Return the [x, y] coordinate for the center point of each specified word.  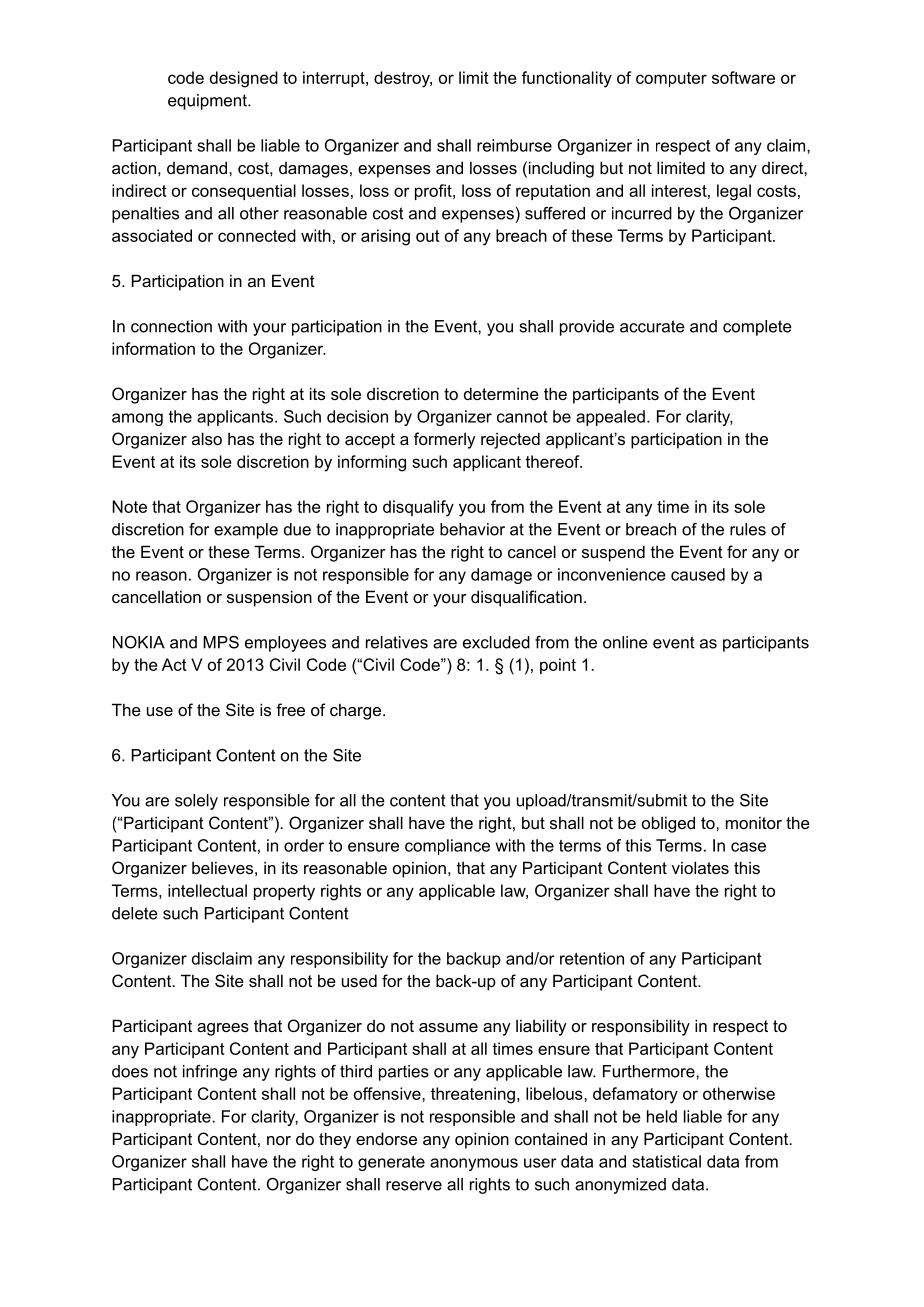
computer [671, 79]
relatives [397, 642]
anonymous [474, 1164]
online [625, 642]
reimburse [514, 145]
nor [279, 1140]
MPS [221, 642]
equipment [208, 102]
